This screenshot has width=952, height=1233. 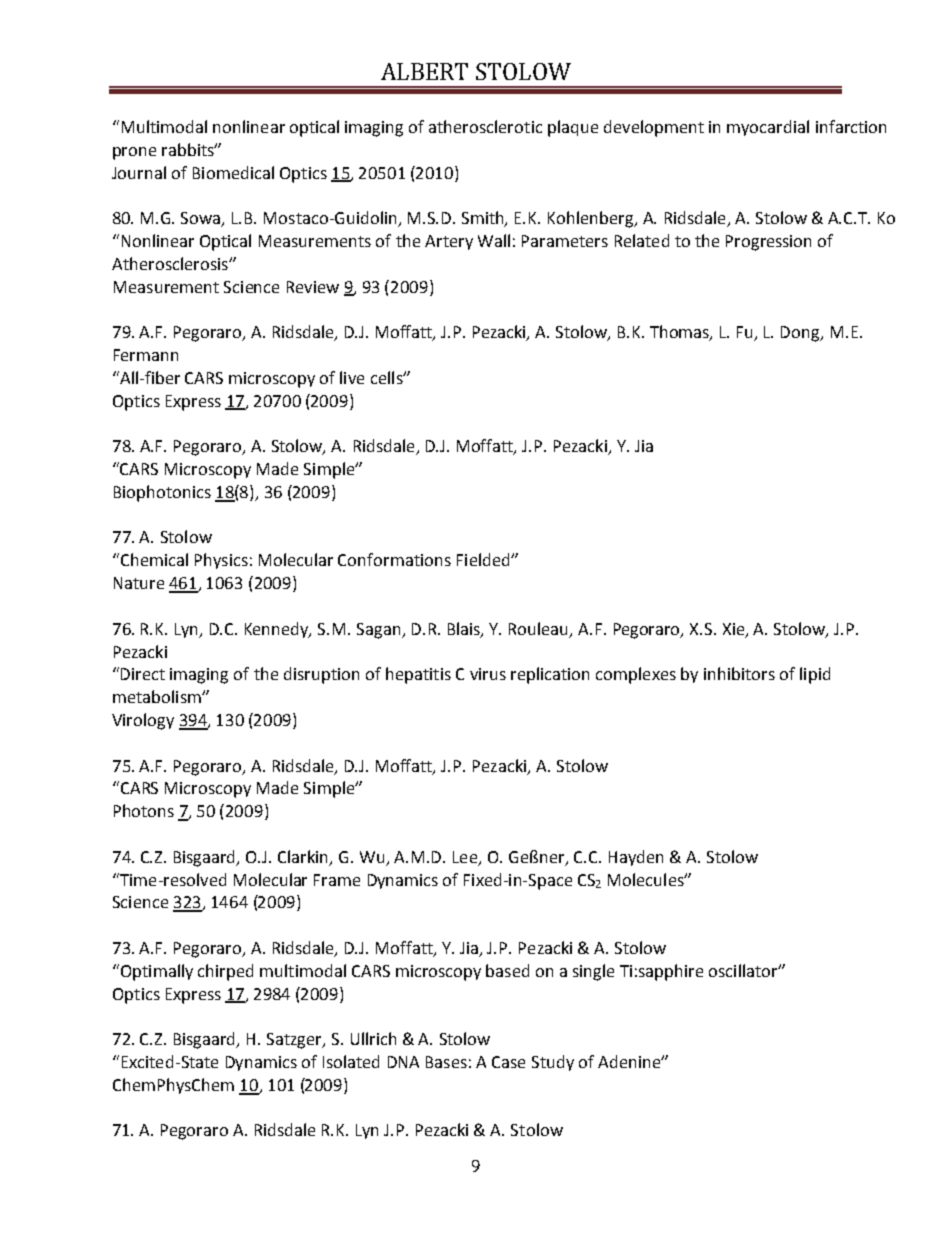 I want to click on Lee, so click(x=466, y=858).
